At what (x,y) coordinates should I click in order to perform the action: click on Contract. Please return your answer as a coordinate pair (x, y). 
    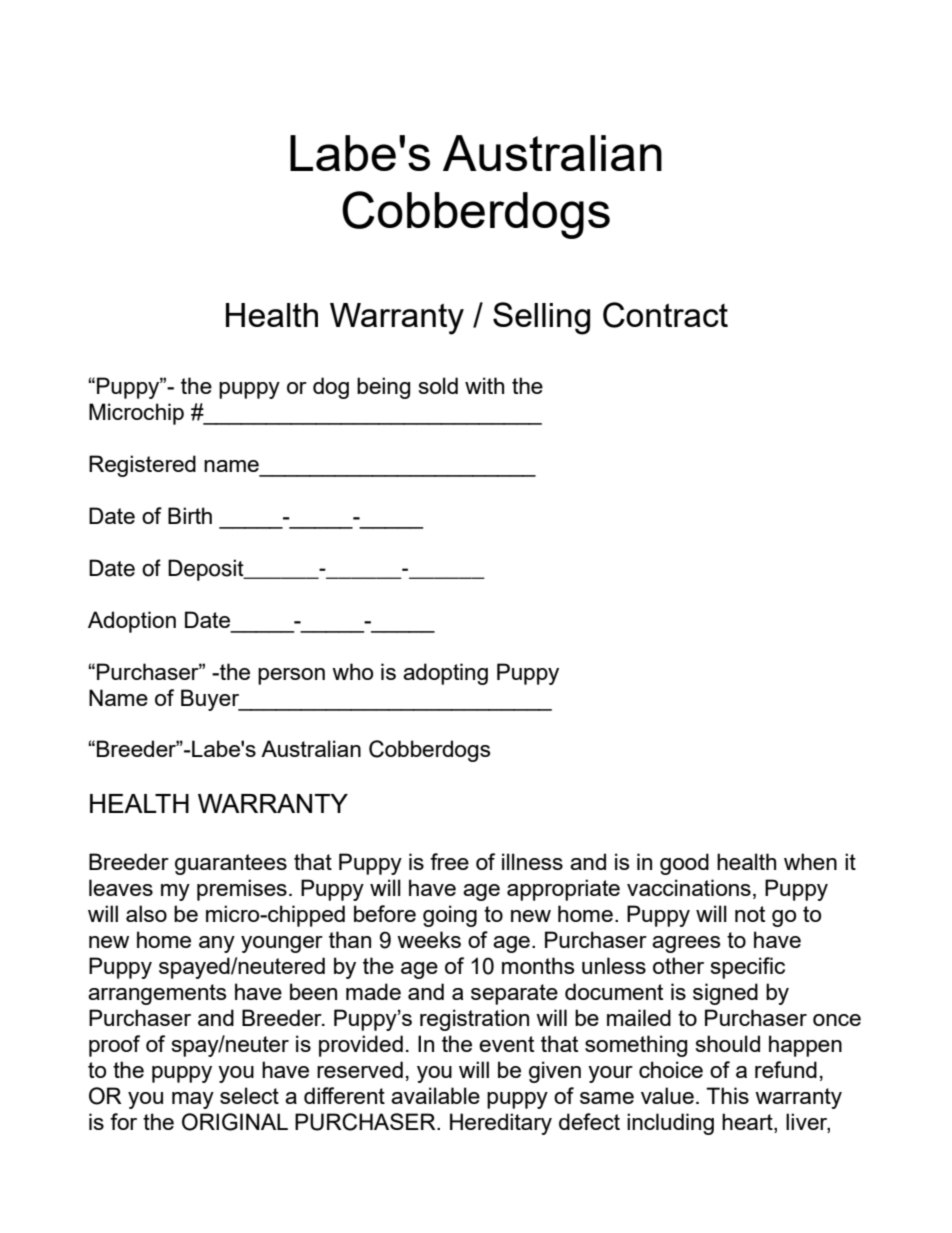
    Looking at the image, I should click on (665, 315).
